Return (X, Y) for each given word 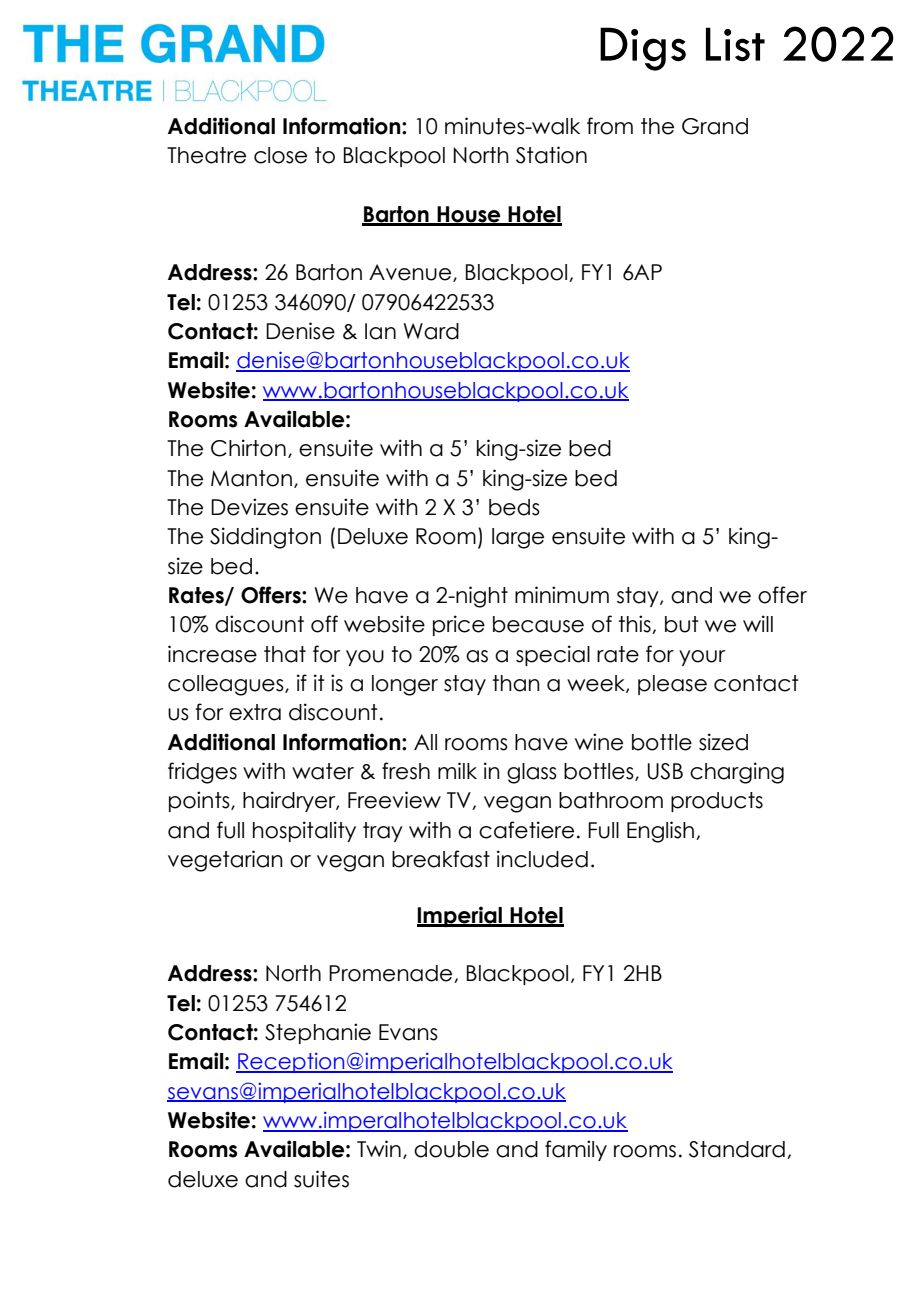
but (682, 624)
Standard (737, 1149)
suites (321, 1179)
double (451, 1149)
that (285, 654)
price (459, 625)
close (280, 155)
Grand (715, 126)
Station (551, 155)
